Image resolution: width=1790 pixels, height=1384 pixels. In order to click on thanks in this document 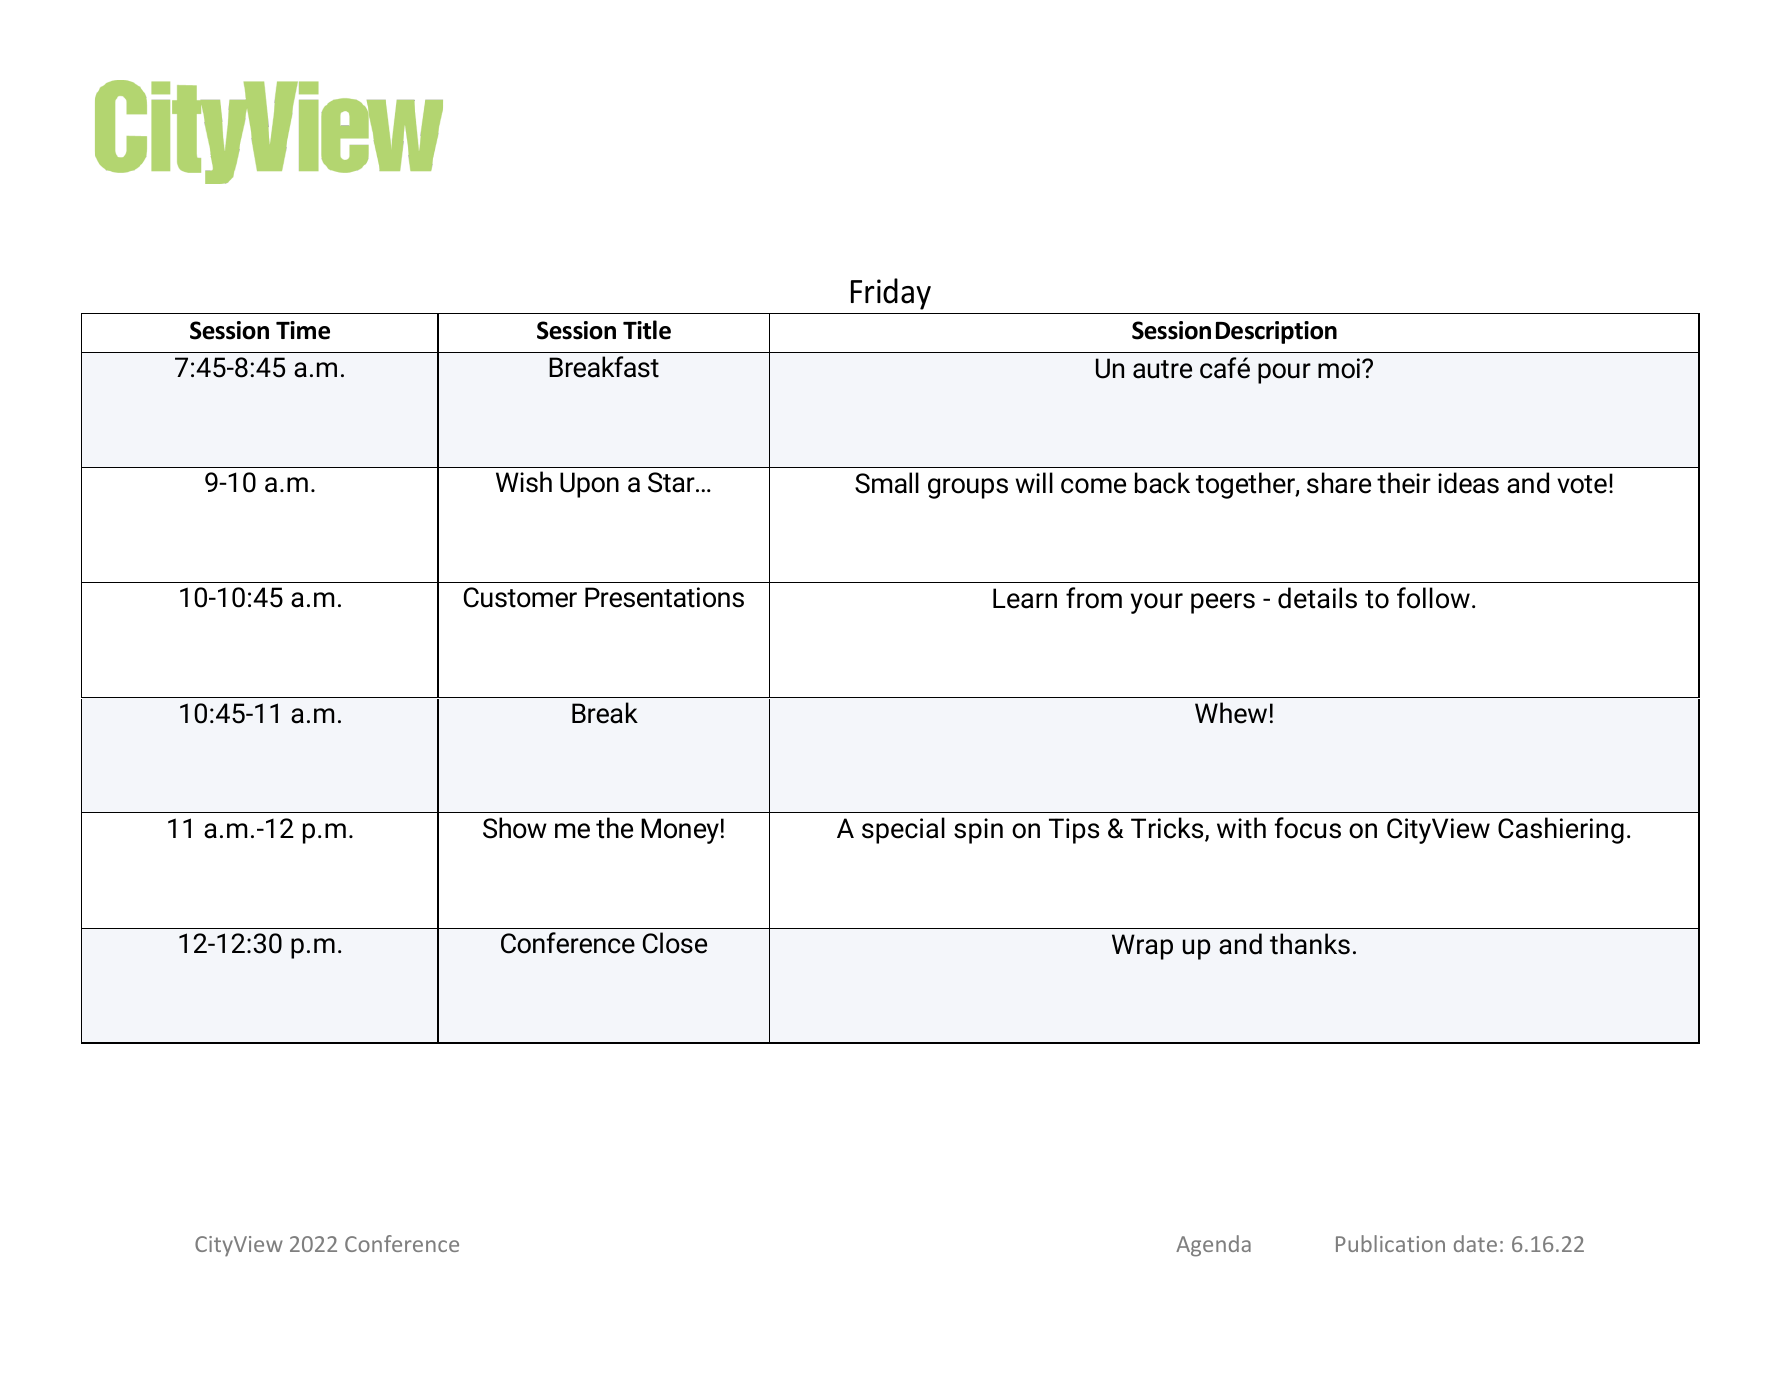, I will do `click(1310, 944)`.
